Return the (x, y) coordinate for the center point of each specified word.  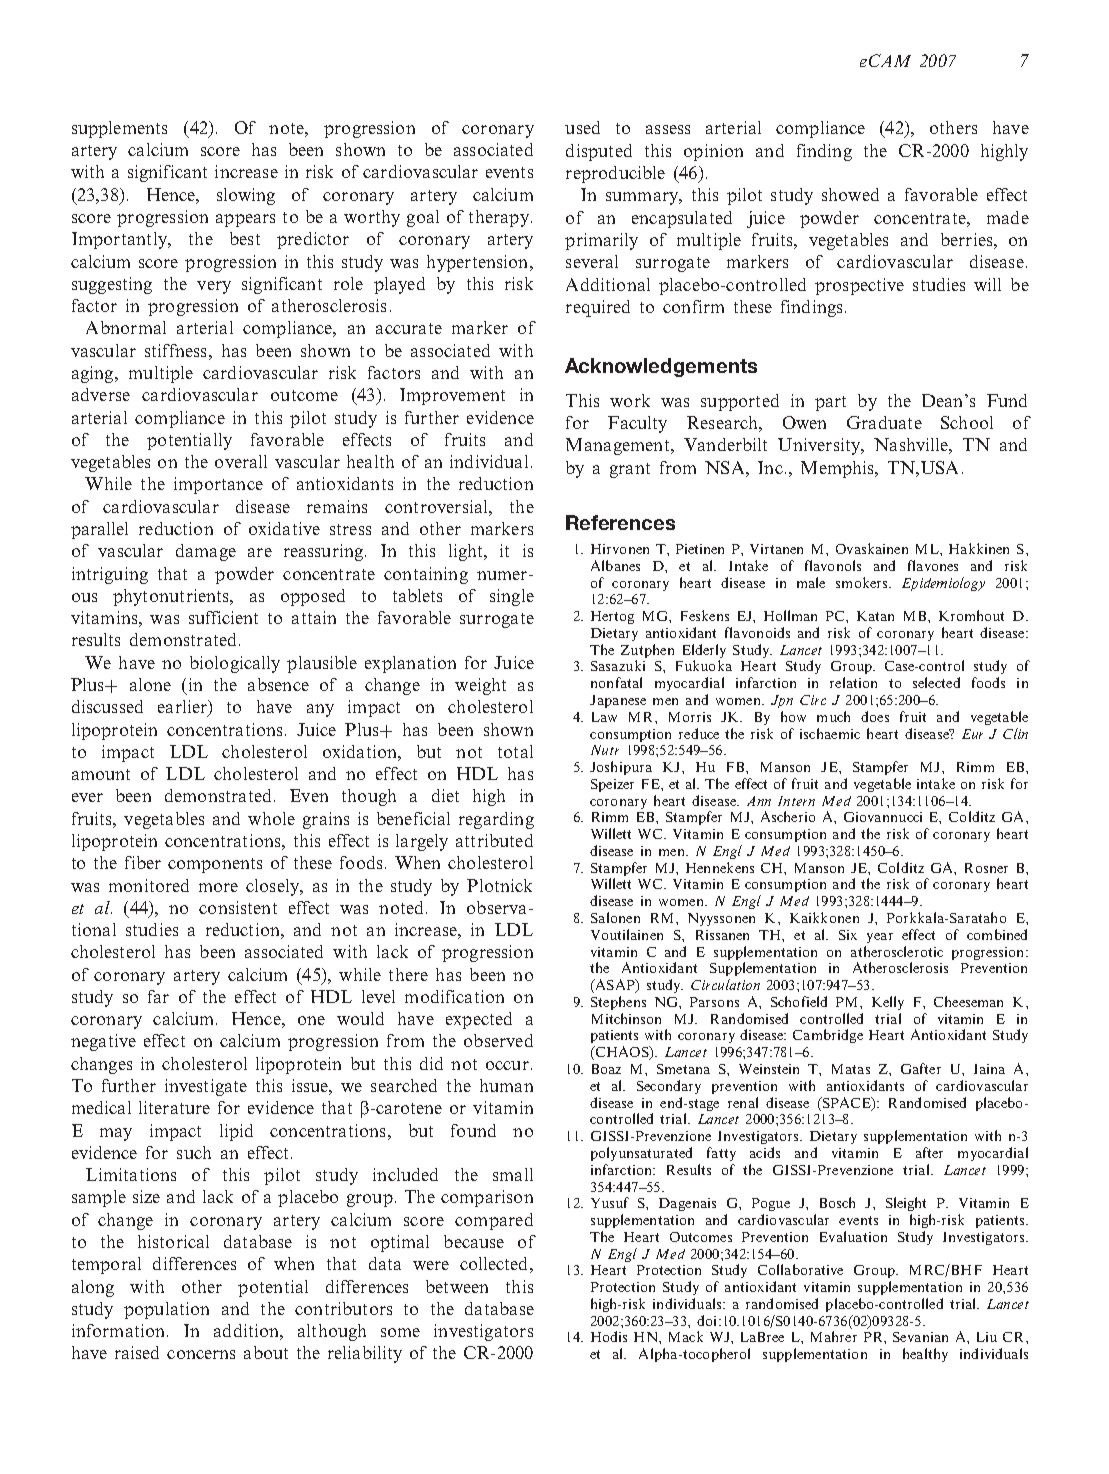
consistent (238, 907)
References (620, 522)
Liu (987, 1337)
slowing (246, 196)
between (457, 1286)
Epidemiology (943, 584)
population (166, 1310)
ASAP (615, 986)
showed (850, 194)
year (880, 938)
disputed (599, 152)
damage (206, 552)
